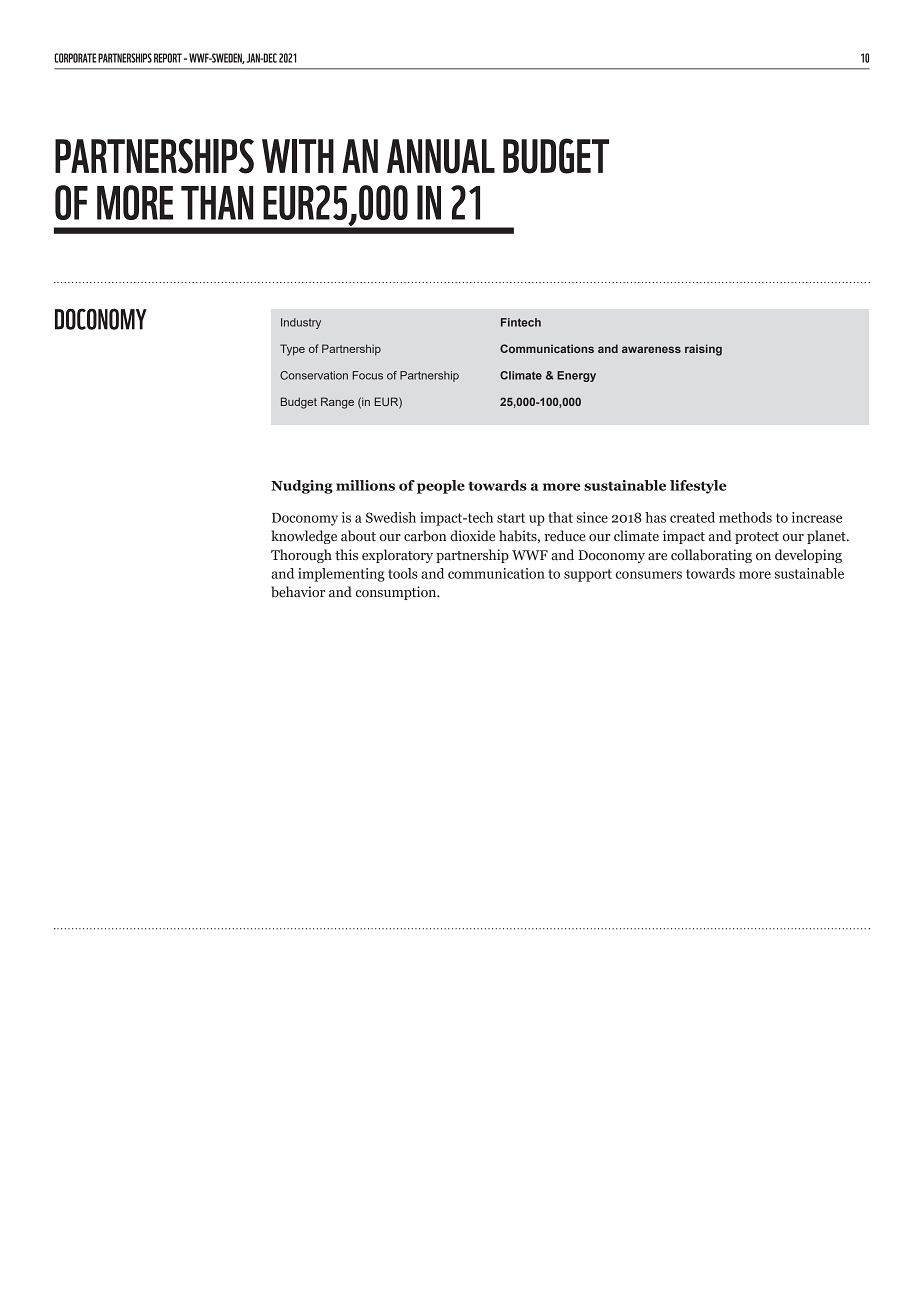  I want to click on Type, so click(292, 350).
